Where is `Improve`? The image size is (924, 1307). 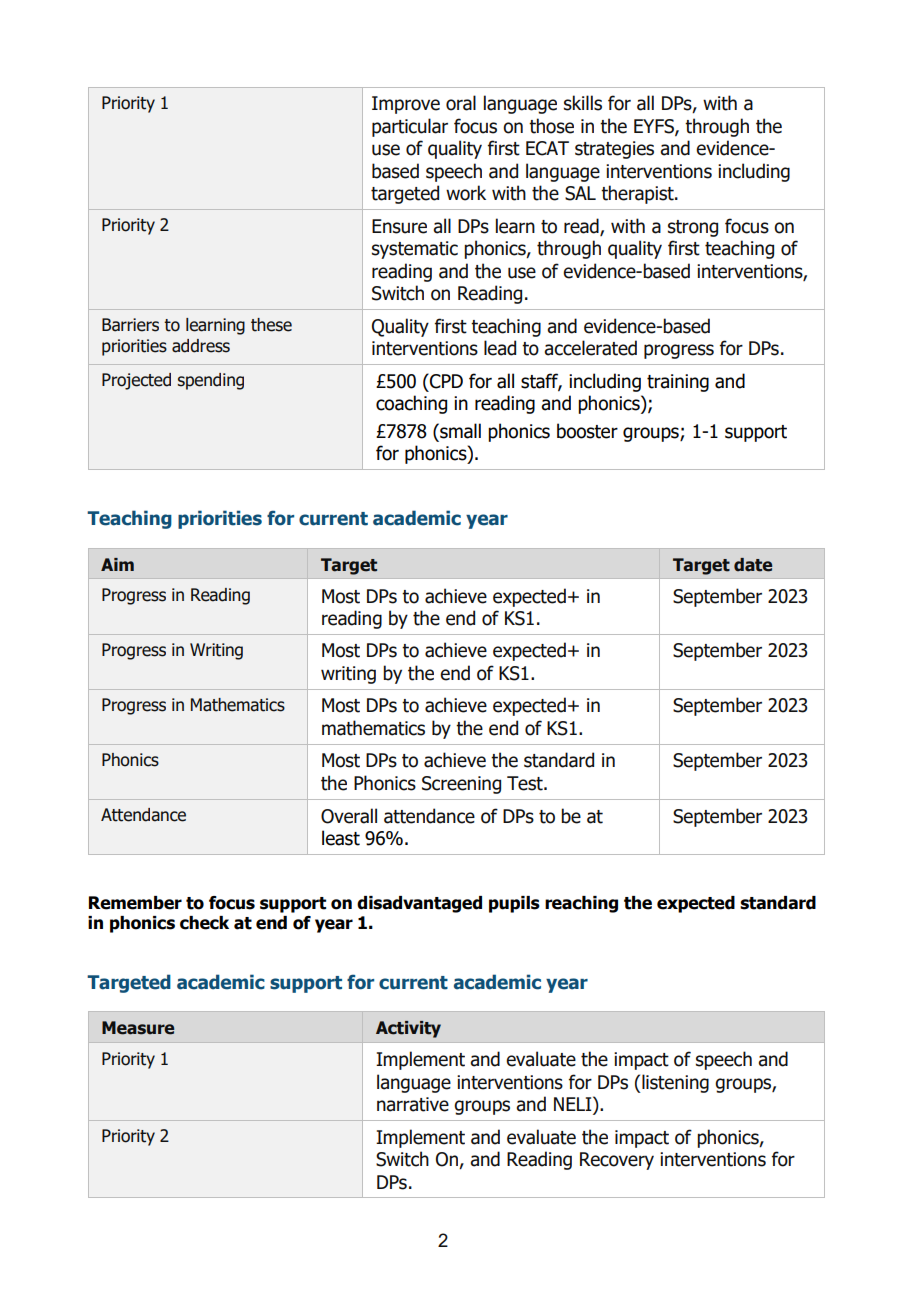
Improve is located at coordinates (406, 105).
